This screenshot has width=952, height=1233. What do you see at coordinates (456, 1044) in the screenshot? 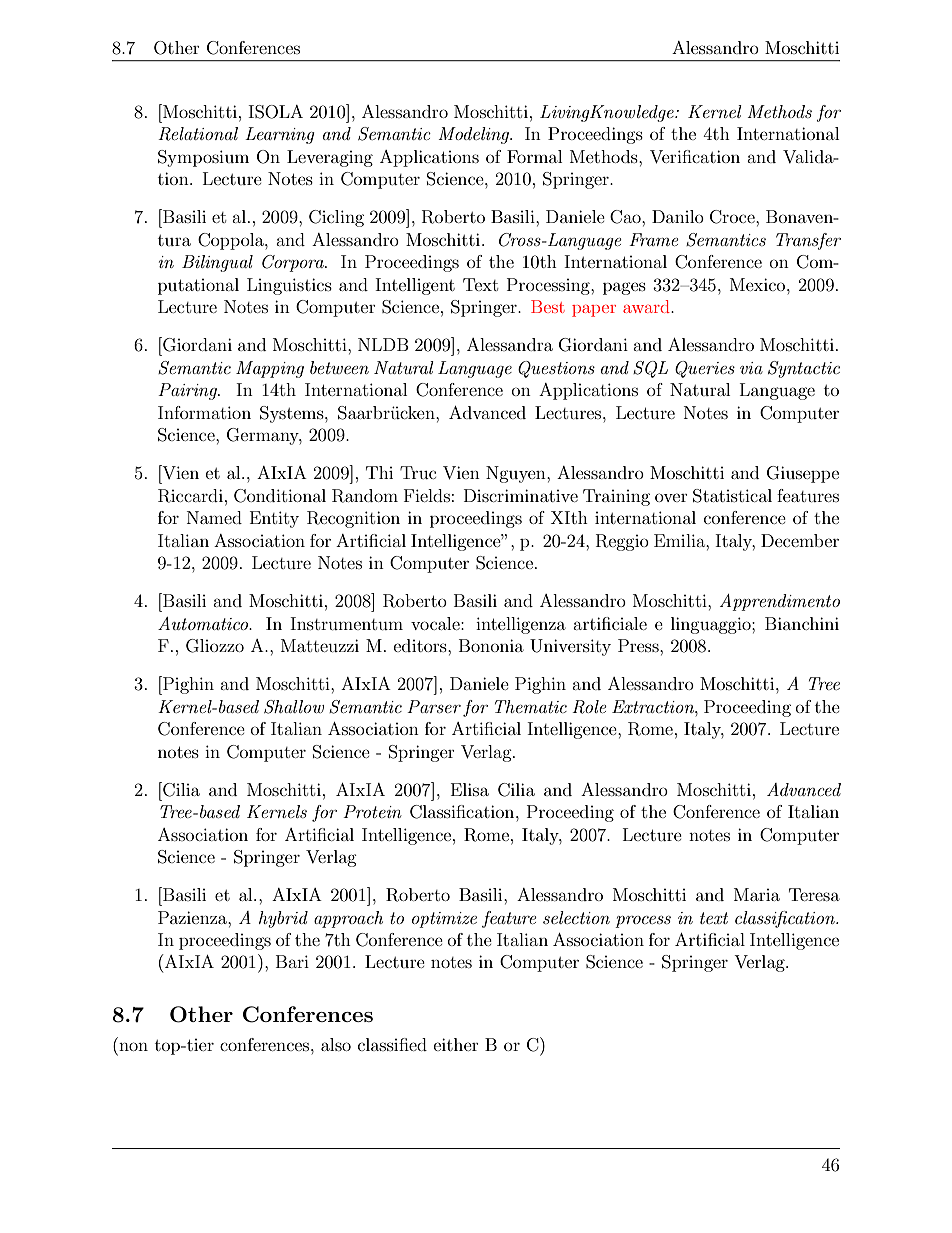
I see `either` at bounding box center [456, 1044].
